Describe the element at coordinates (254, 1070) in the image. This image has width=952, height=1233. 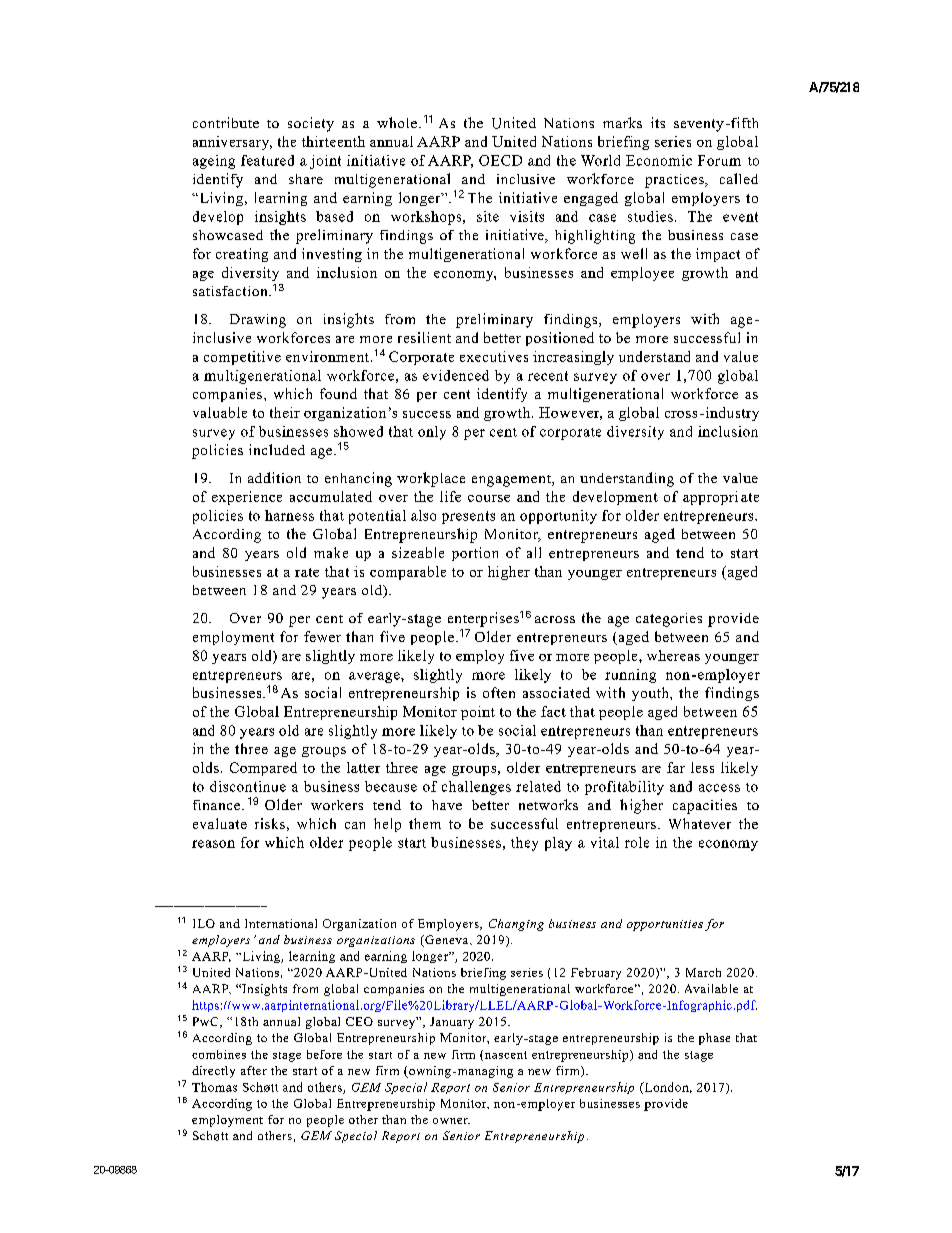
I see `after` at that location.
